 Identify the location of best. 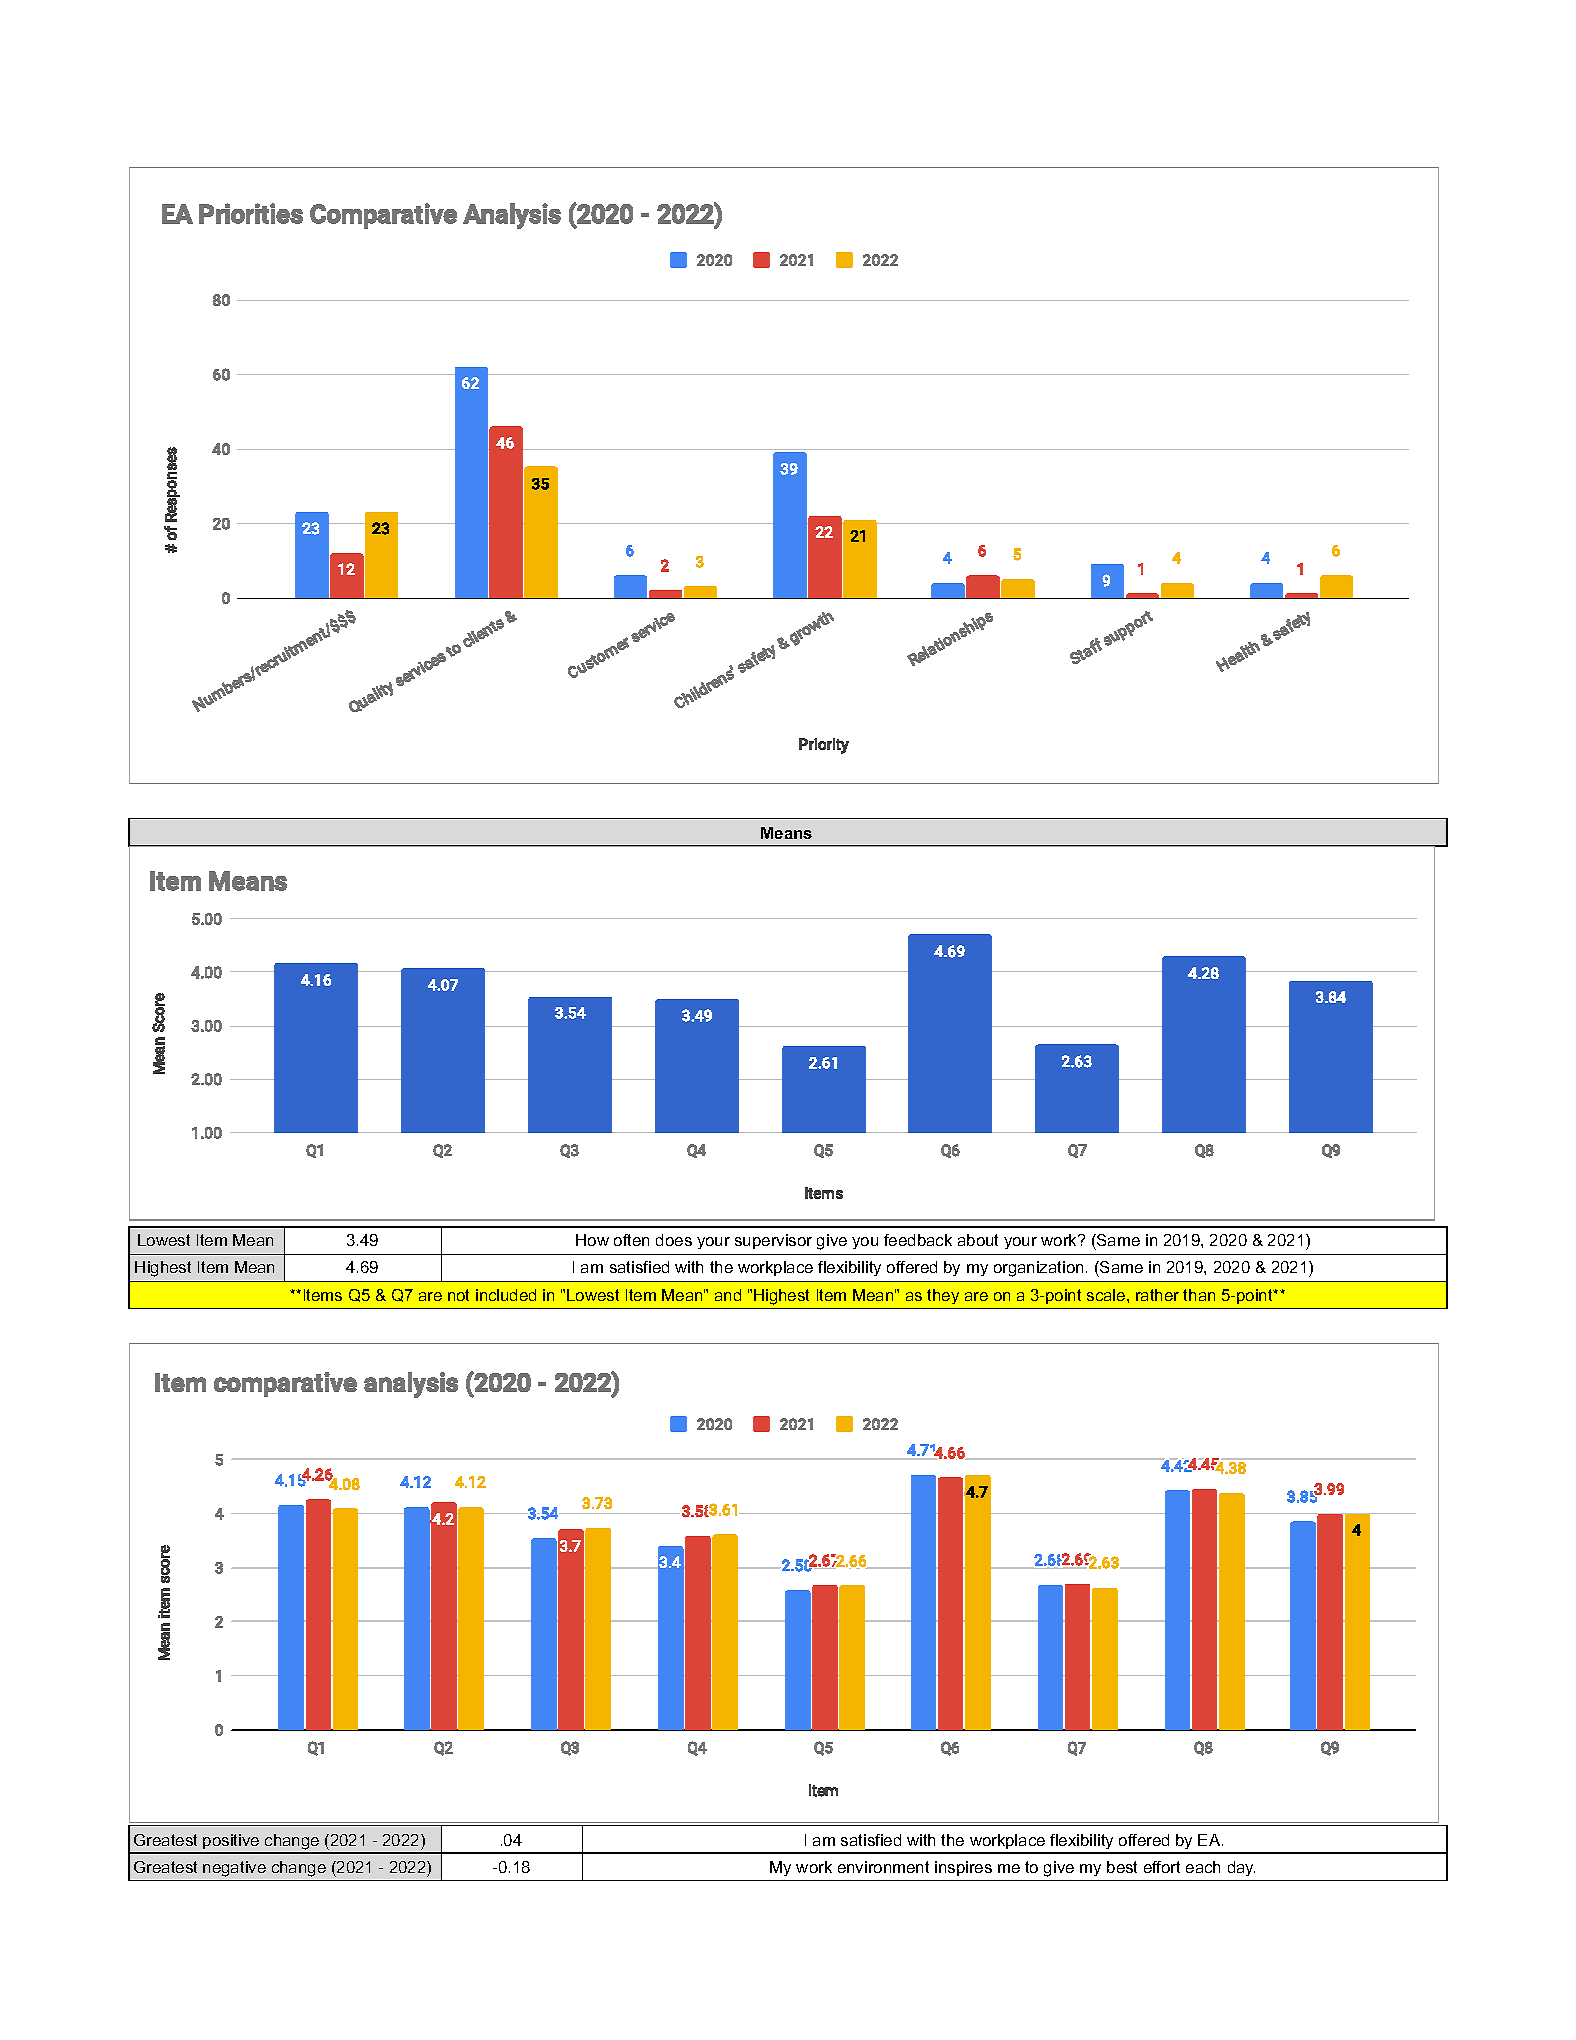
(1122, 1867).
